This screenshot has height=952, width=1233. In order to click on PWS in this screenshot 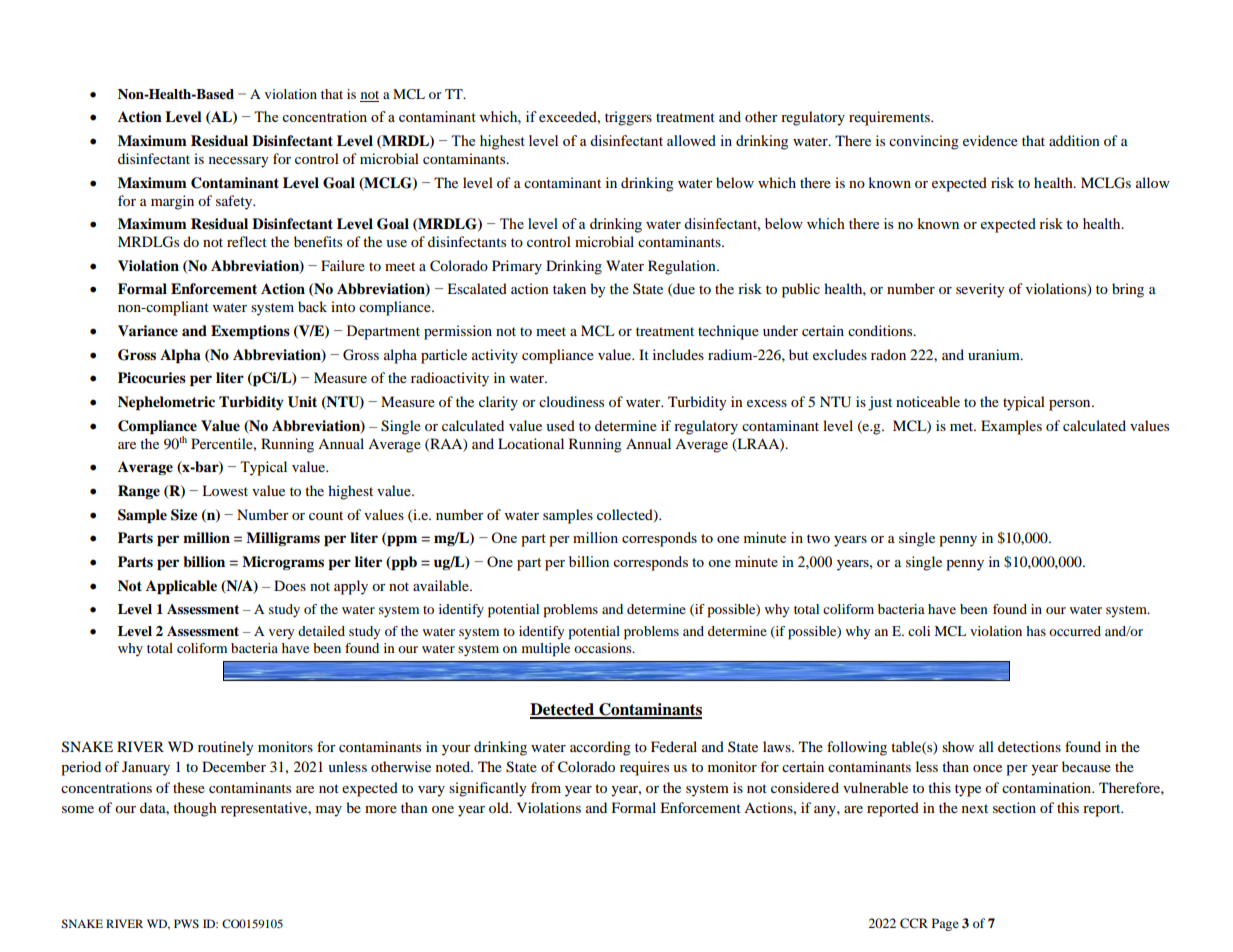, I will do `click(186, 923)`.
